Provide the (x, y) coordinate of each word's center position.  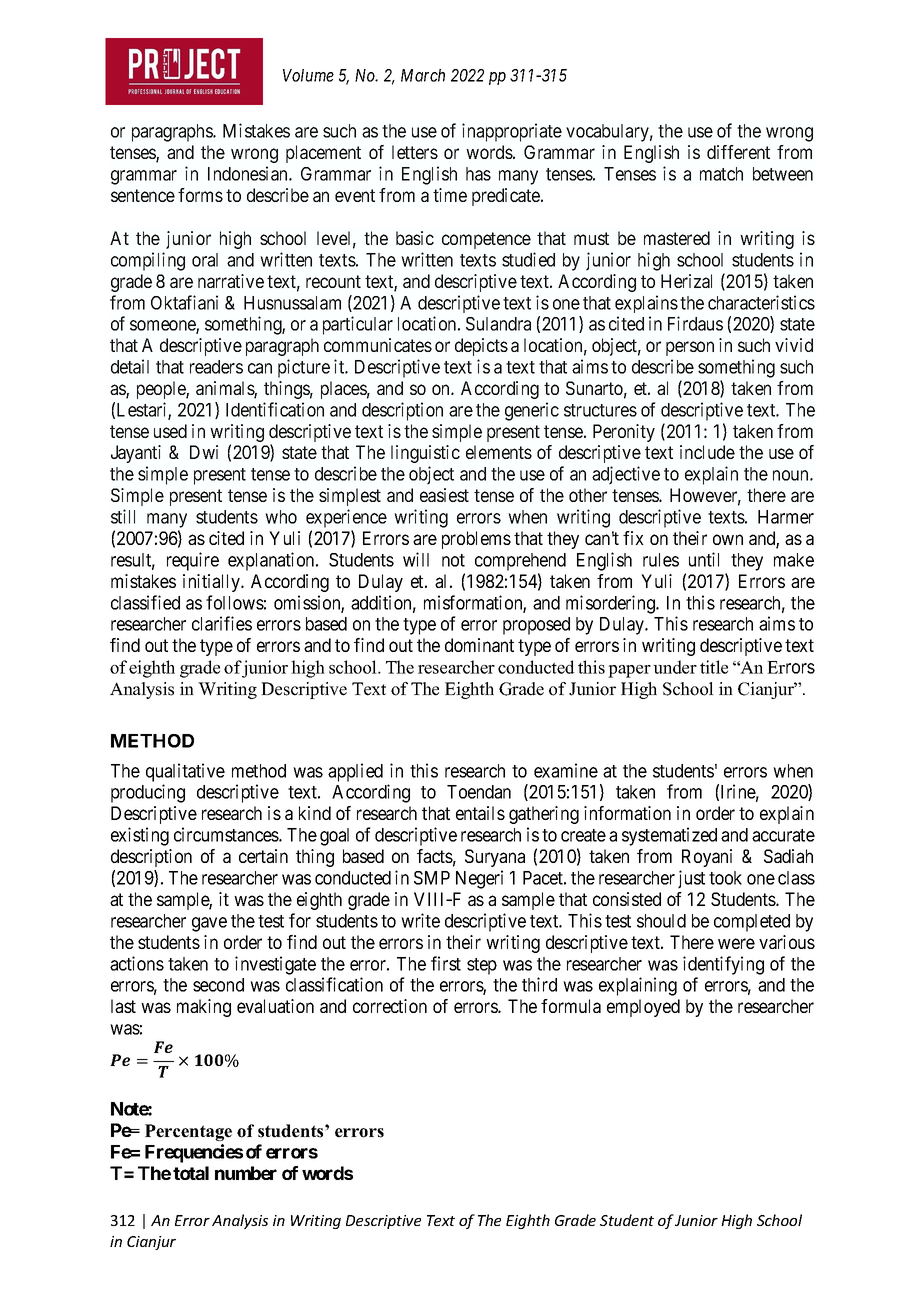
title (714, 667)
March (423, 75)
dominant (479, 645)
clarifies (222, 623)
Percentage (188, 1132)
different (738, 152)
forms (200, 195)
